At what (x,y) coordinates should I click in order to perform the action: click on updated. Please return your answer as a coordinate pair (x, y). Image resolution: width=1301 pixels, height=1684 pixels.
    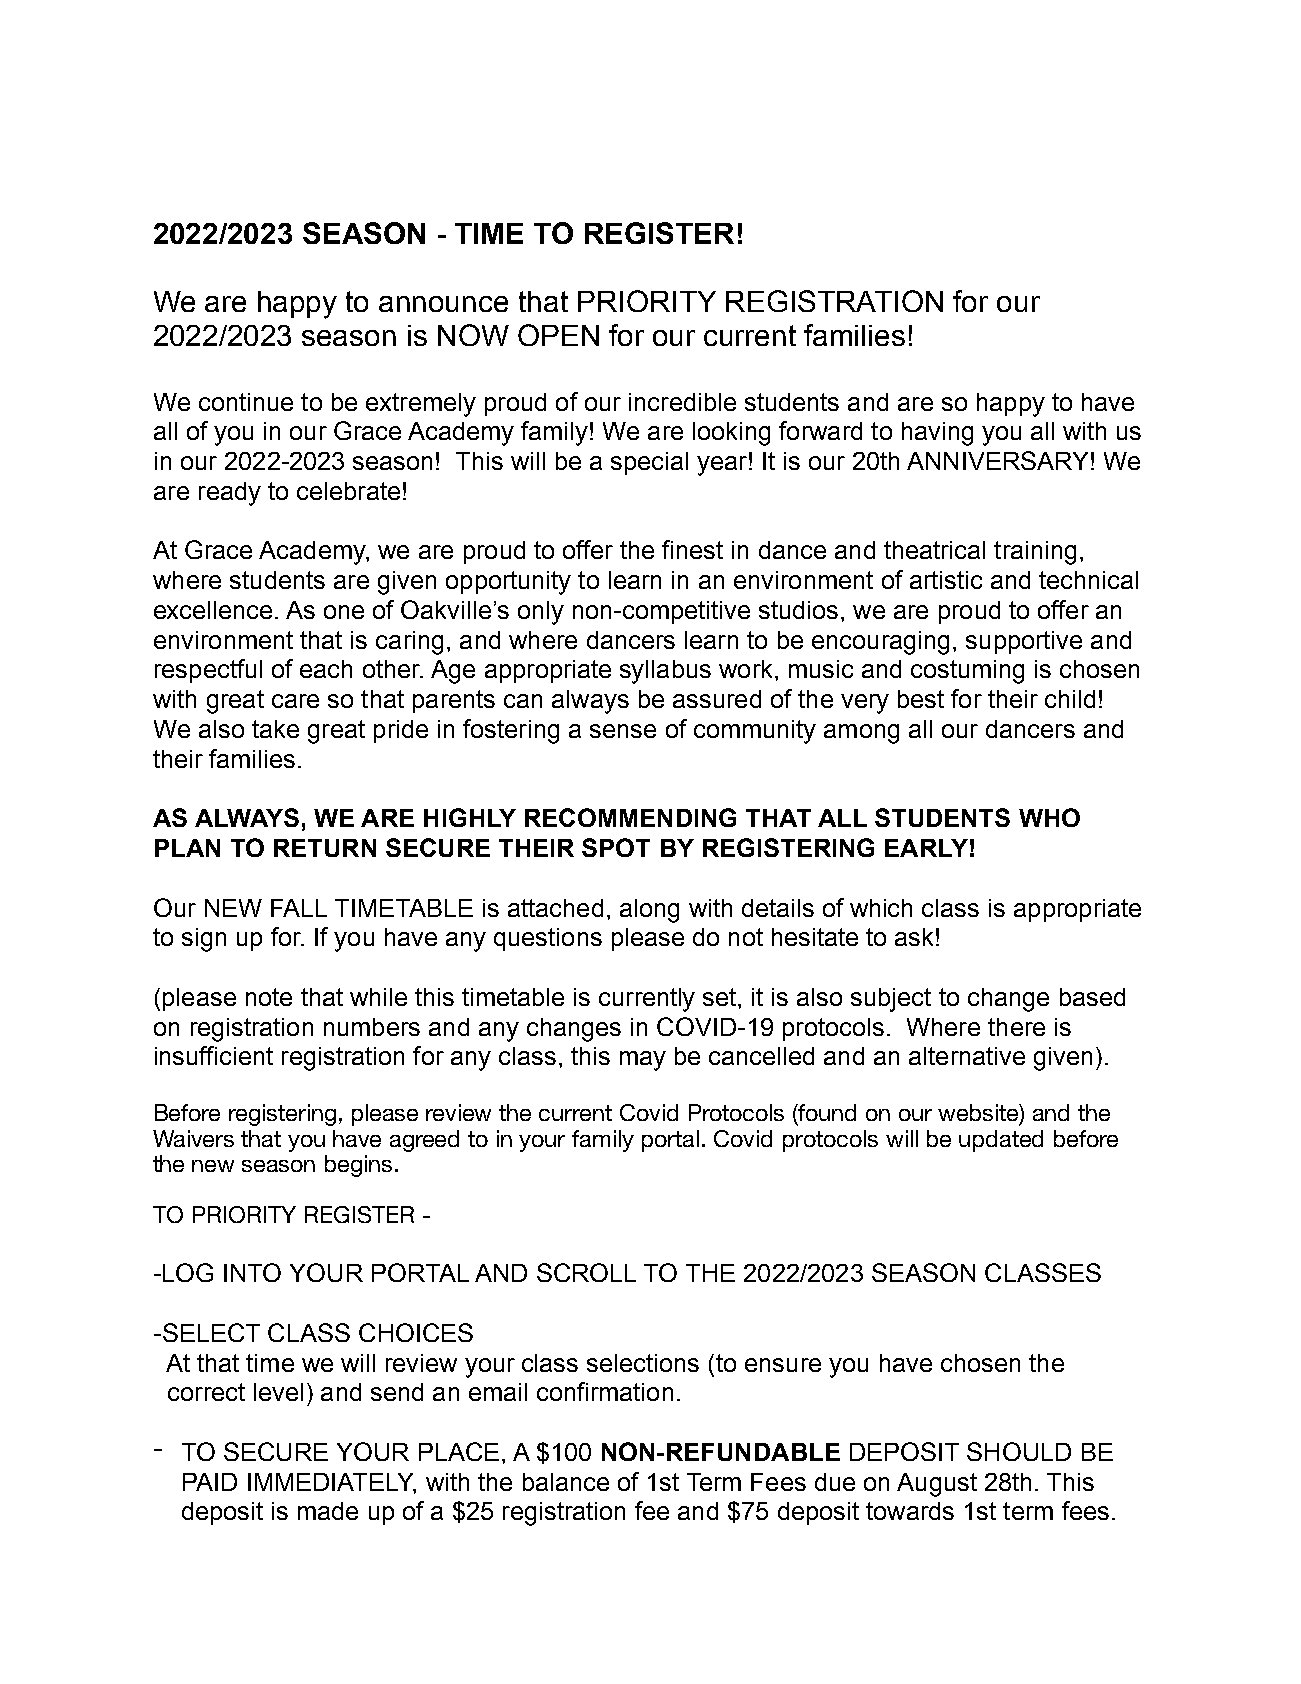
    Looking at the image, I should click on (1001, 1141).
